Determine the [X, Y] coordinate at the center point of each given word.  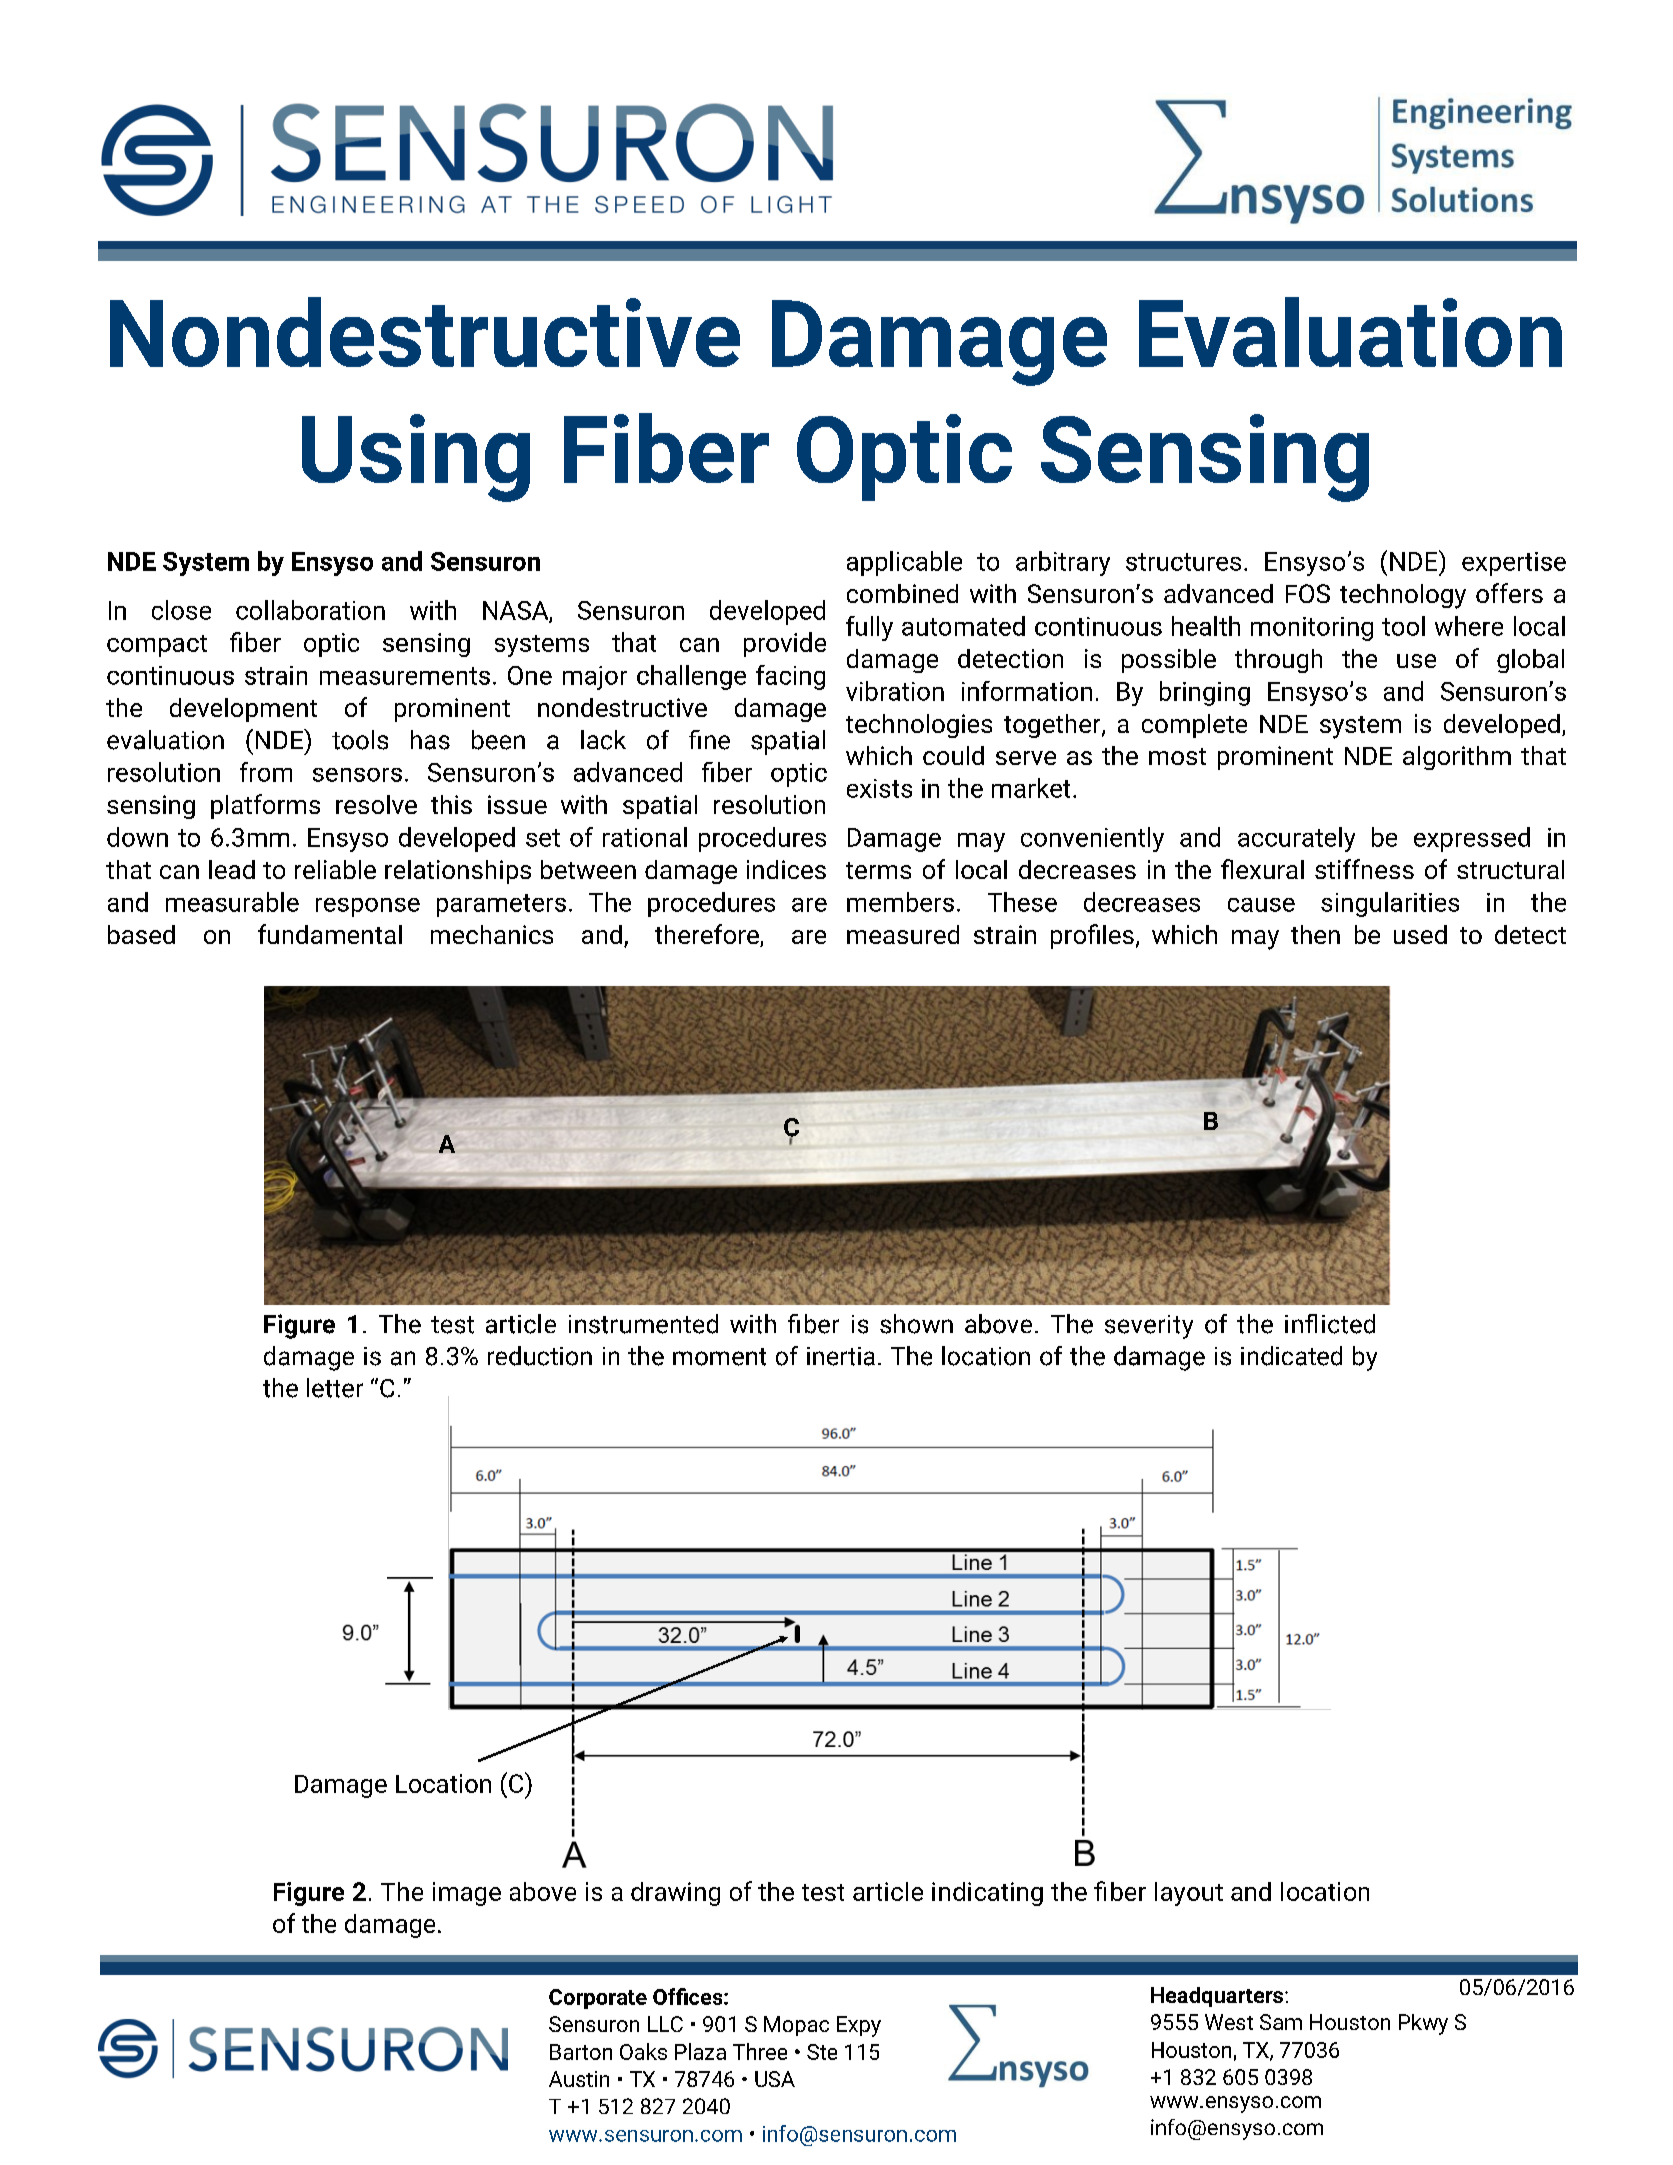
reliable [335, 869]
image [467, 1894]
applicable [904, 563]
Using [416, 458]
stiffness [1364, 869]
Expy [859, 2026]
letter [335, 1388]
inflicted [1330, 1324]
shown [916, 1324]
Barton [581, 2052]
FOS [1308, 593]
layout [1189, 1894]
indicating [987, 1894]
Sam [1281, 2022]
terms [878, 870]
